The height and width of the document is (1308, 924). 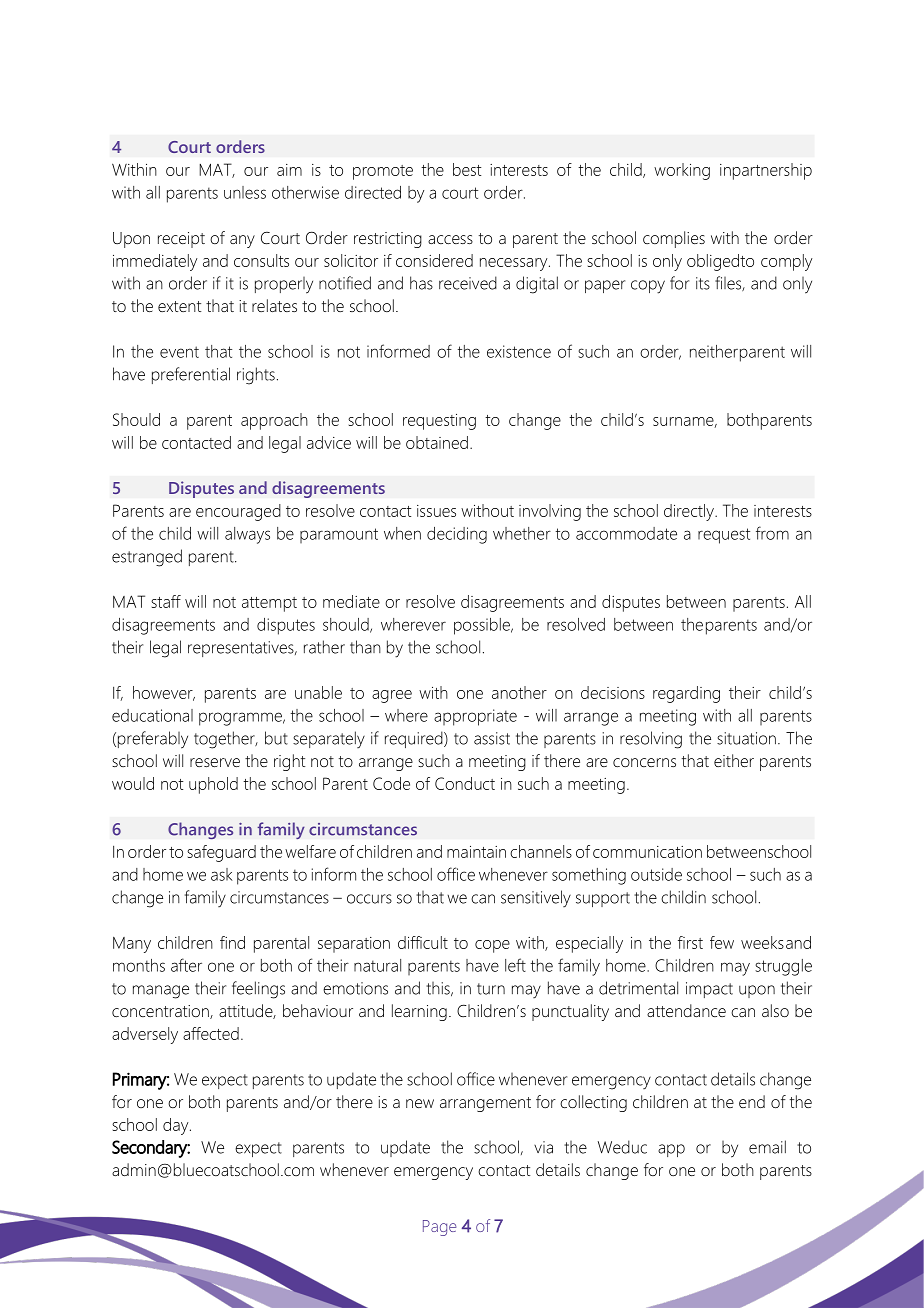 I want to click on always, so click(x=247, y=535).
